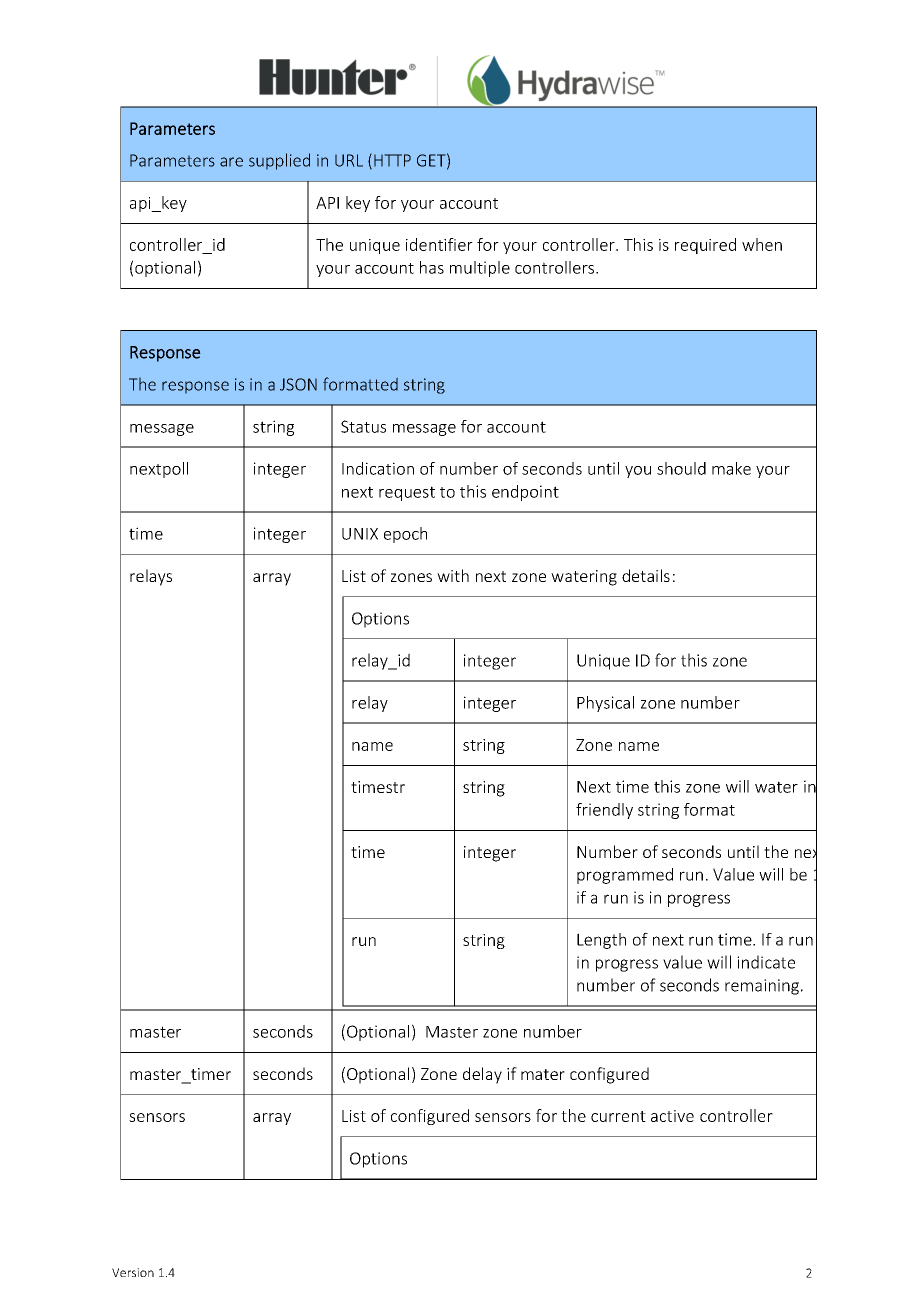 This screenshot has height=1307, width=924. Describe the element at coordinates (133, 1272) in the screenshot. I see `Version` at that location.
